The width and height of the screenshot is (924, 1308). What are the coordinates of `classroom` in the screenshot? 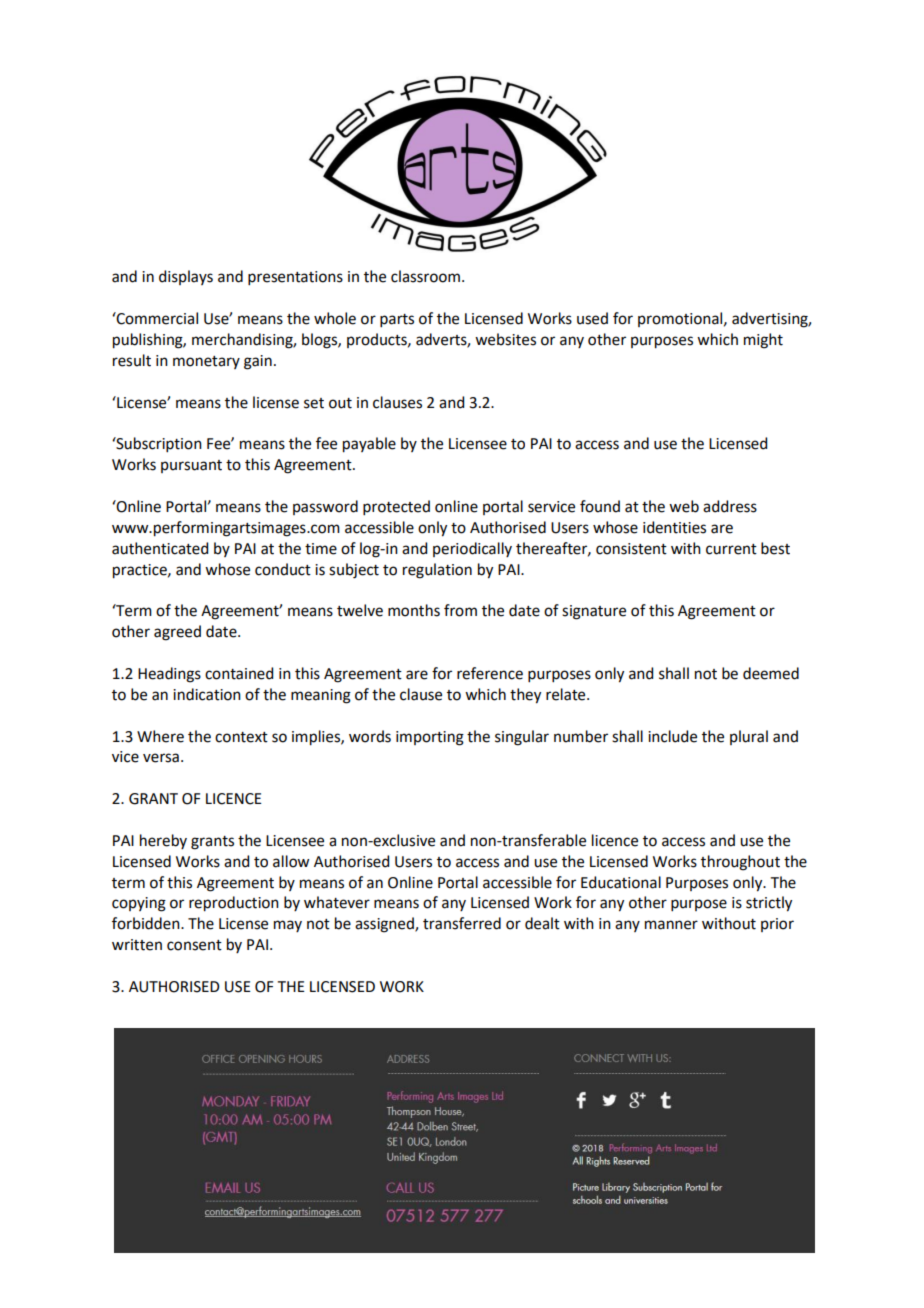 It's located at (425, 276).
